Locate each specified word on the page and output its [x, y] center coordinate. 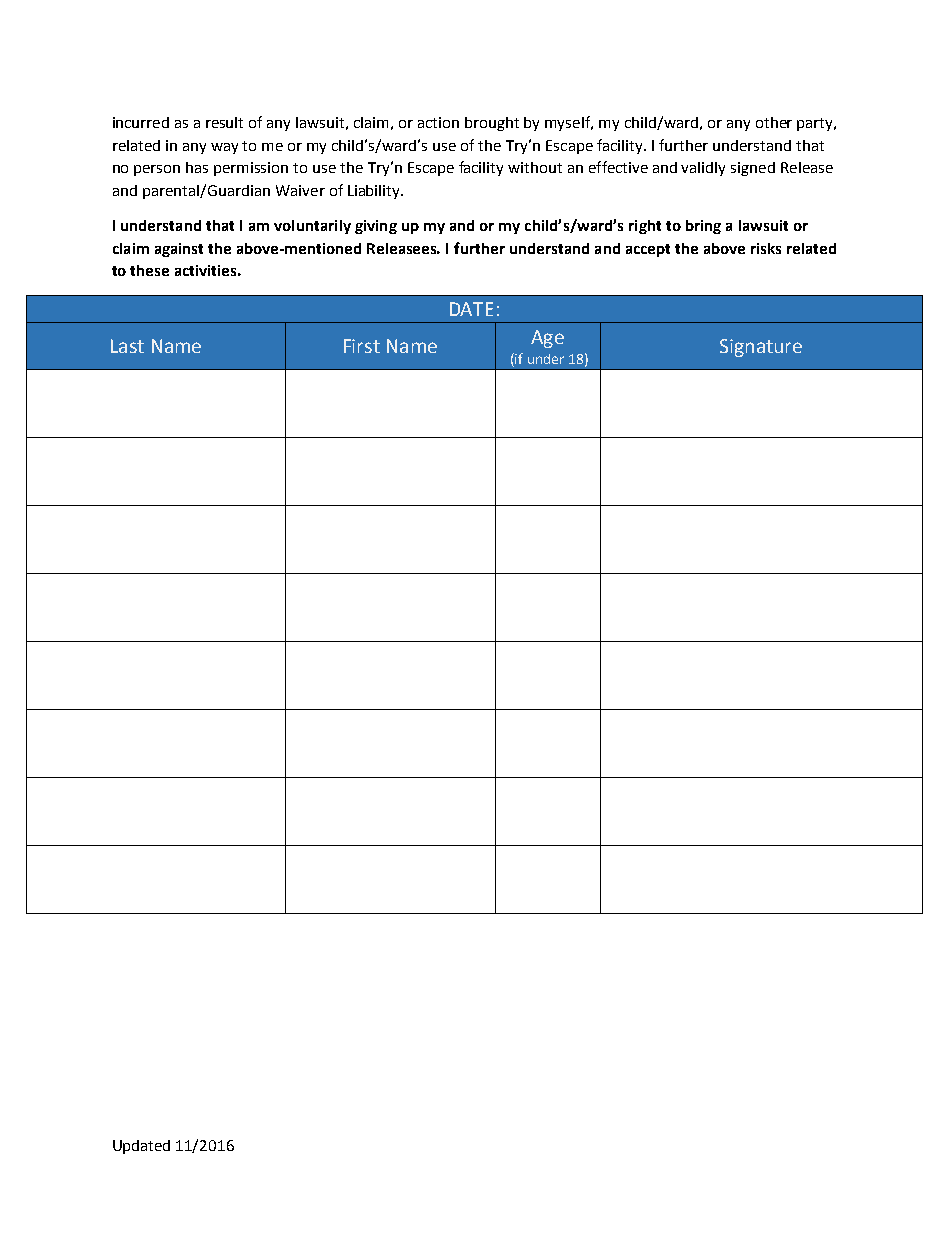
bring [703, 227]
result [224, 122]
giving [376, 227]
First [362, 346]
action [438, 122]
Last [127, 346]
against [179, 250]
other [774, 122]
